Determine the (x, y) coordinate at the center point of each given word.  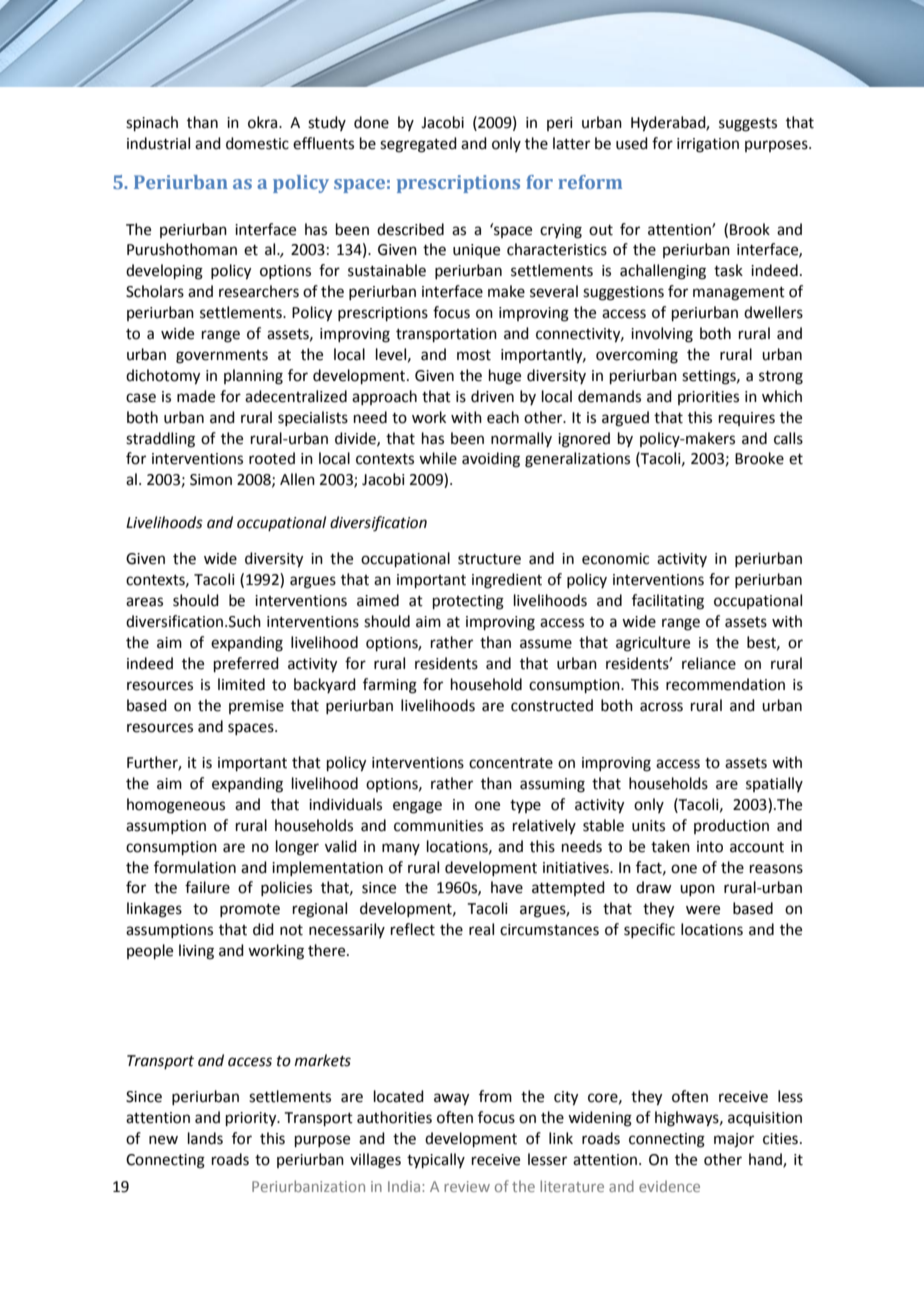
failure (207, 887)
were (703, 910)
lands (205, 1138)
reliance (709, 663)
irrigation (708, 145)
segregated (418, 145)
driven (492, 396)
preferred (246, 665)
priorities (708, 398)
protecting (468, 602)
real (481, 929)
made (196, 396)
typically (436, 1161)
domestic (257, 143)
